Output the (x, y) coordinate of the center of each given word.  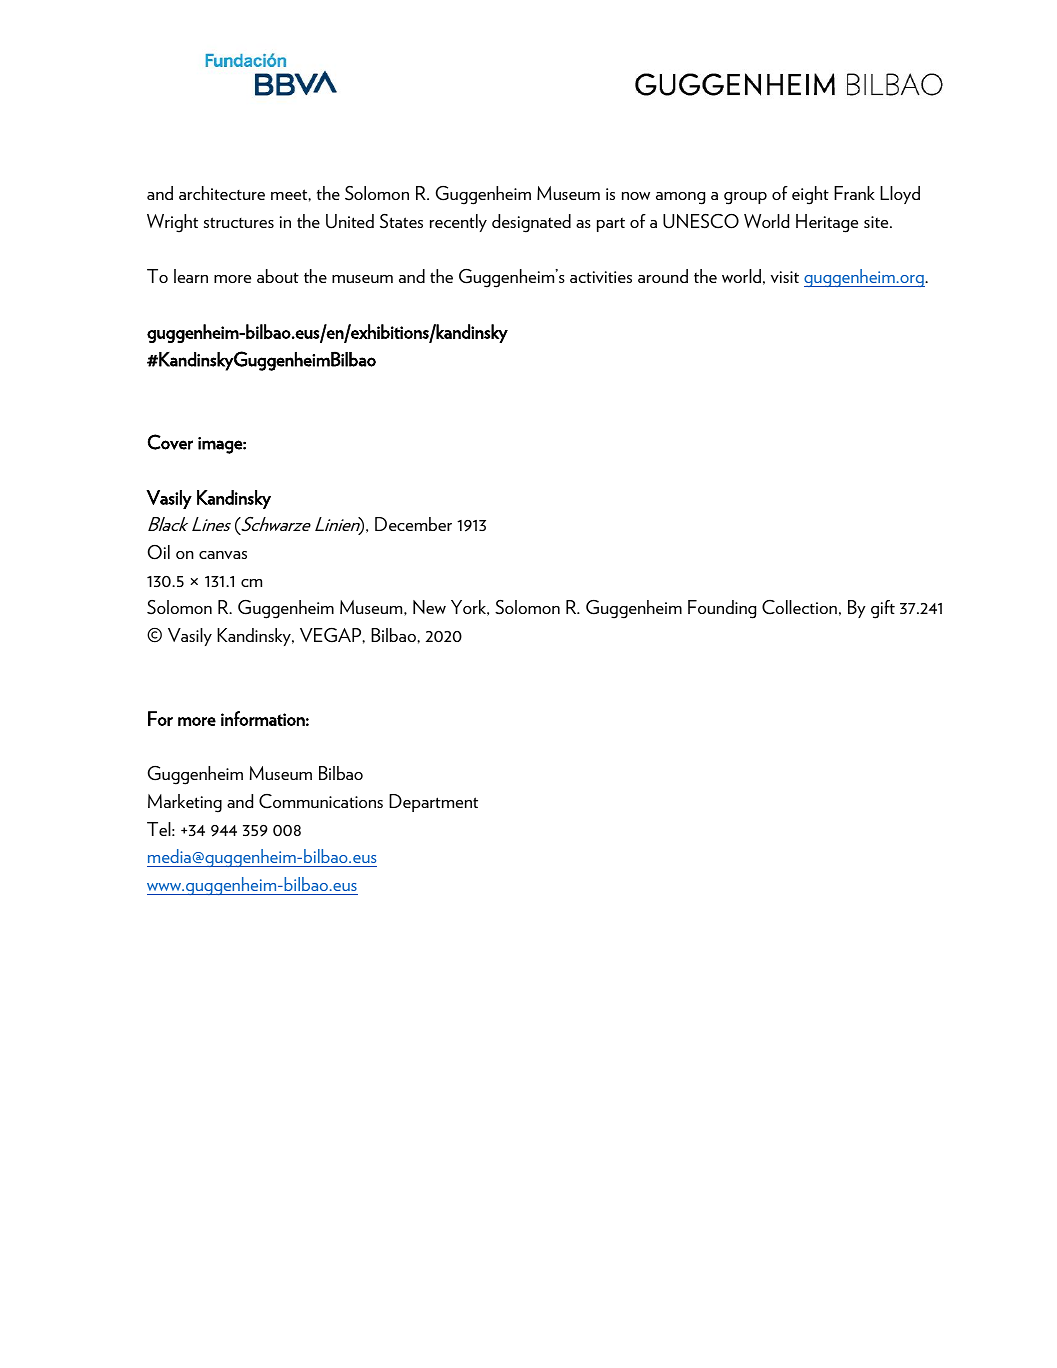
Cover (170, 442)
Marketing (185, 803)
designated (531, 223)
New (429, 607)
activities (601, 277)
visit (785, 277)
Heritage (827, 223)
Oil (159, 552)
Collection (799, 607)
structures (239, 222)
